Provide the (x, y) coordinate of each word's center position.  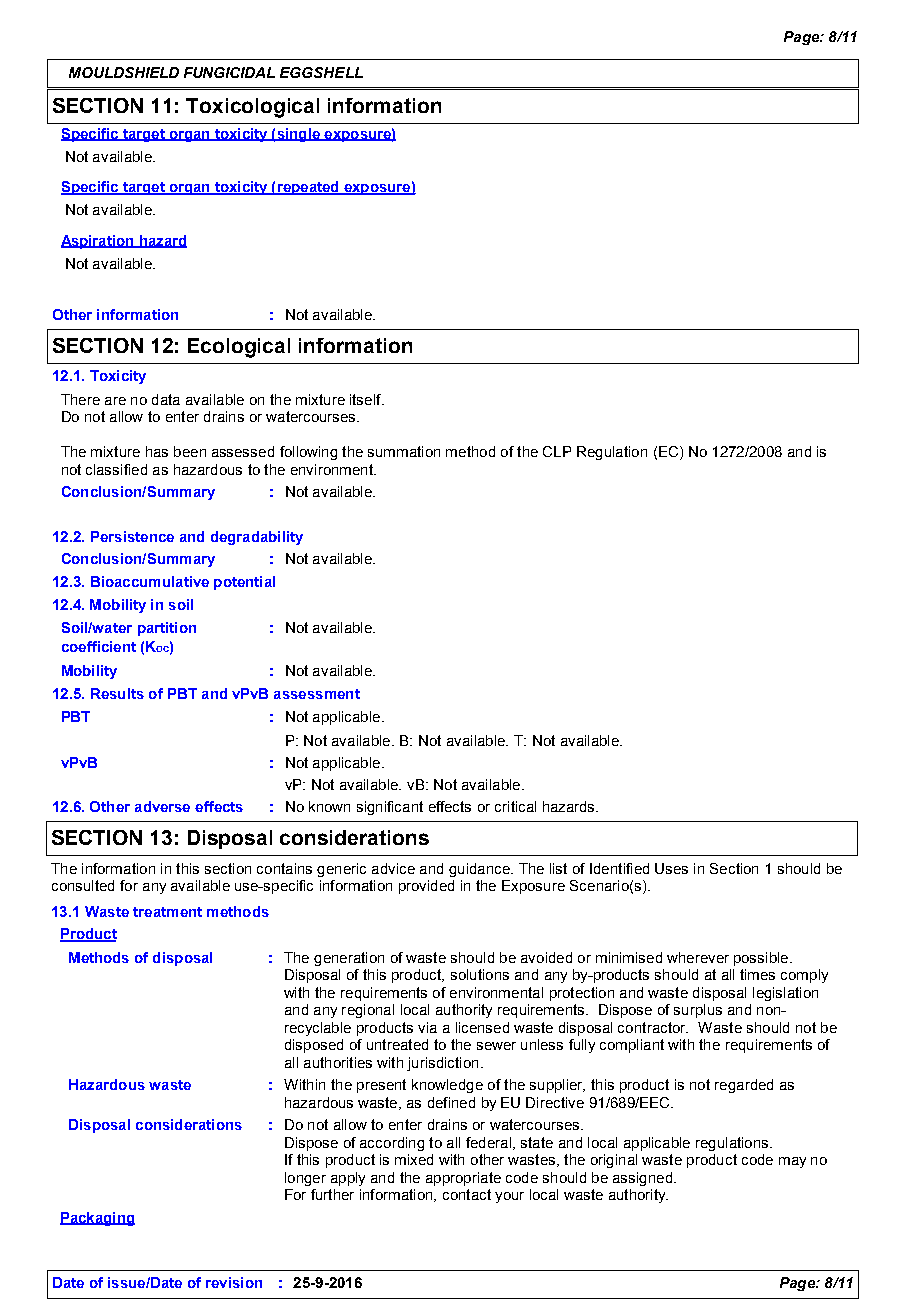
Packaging (97, 1219)
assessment (317, 694)
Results (117, 693)
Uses (671, 868)
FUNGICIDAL (229, 72)
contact (467, 1194)
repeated (308, 188)
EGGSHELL (321, 72)
